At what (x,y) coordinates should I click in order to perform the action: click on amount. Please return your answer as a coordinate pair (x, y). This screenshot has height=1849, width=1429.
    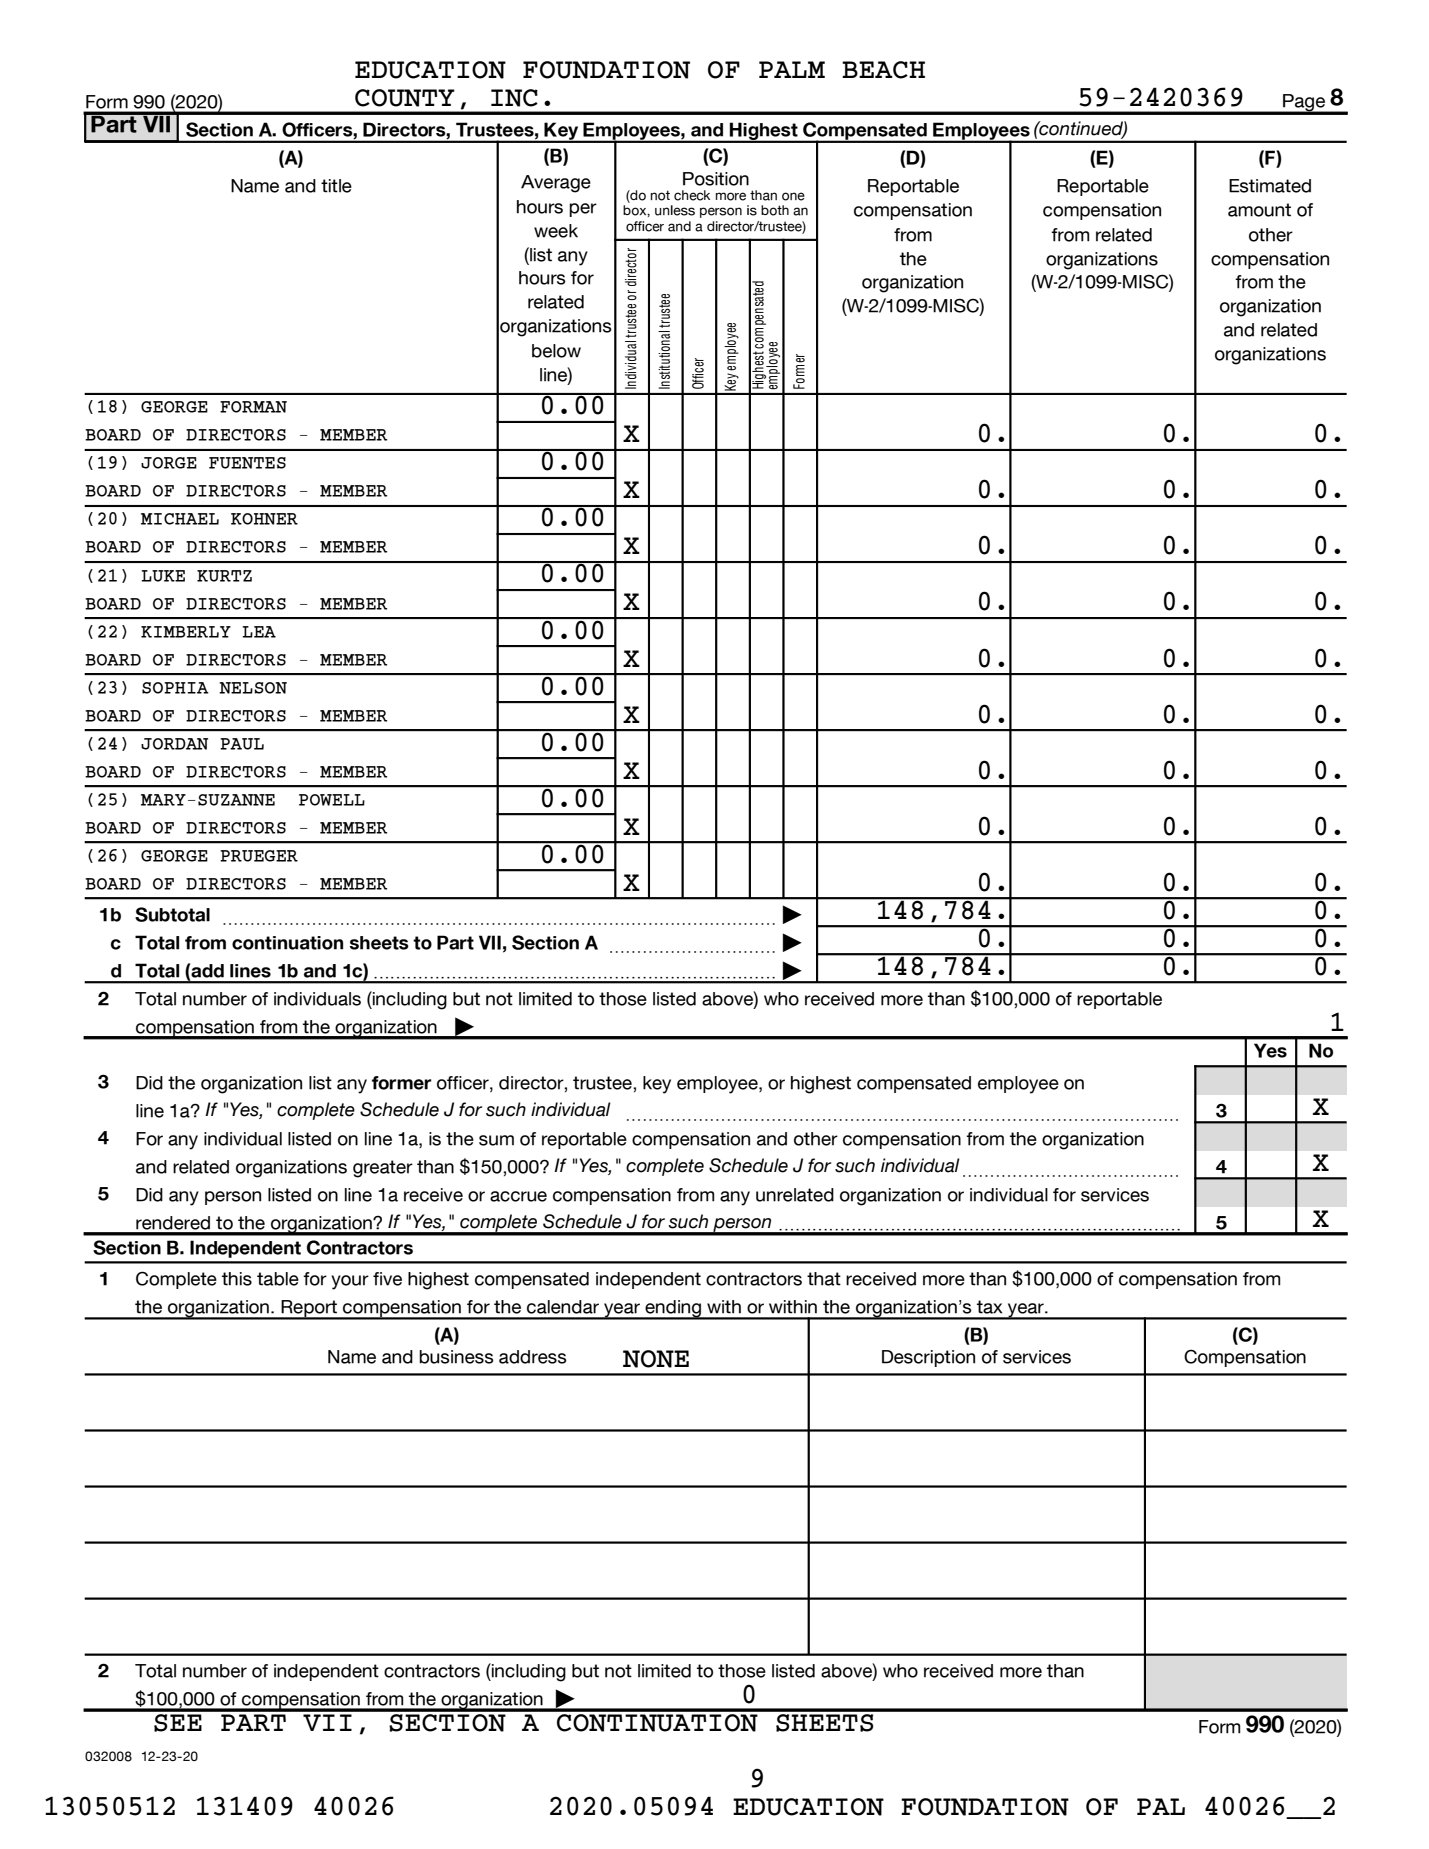
    Looking at the image, I should click on (1259, 210).
